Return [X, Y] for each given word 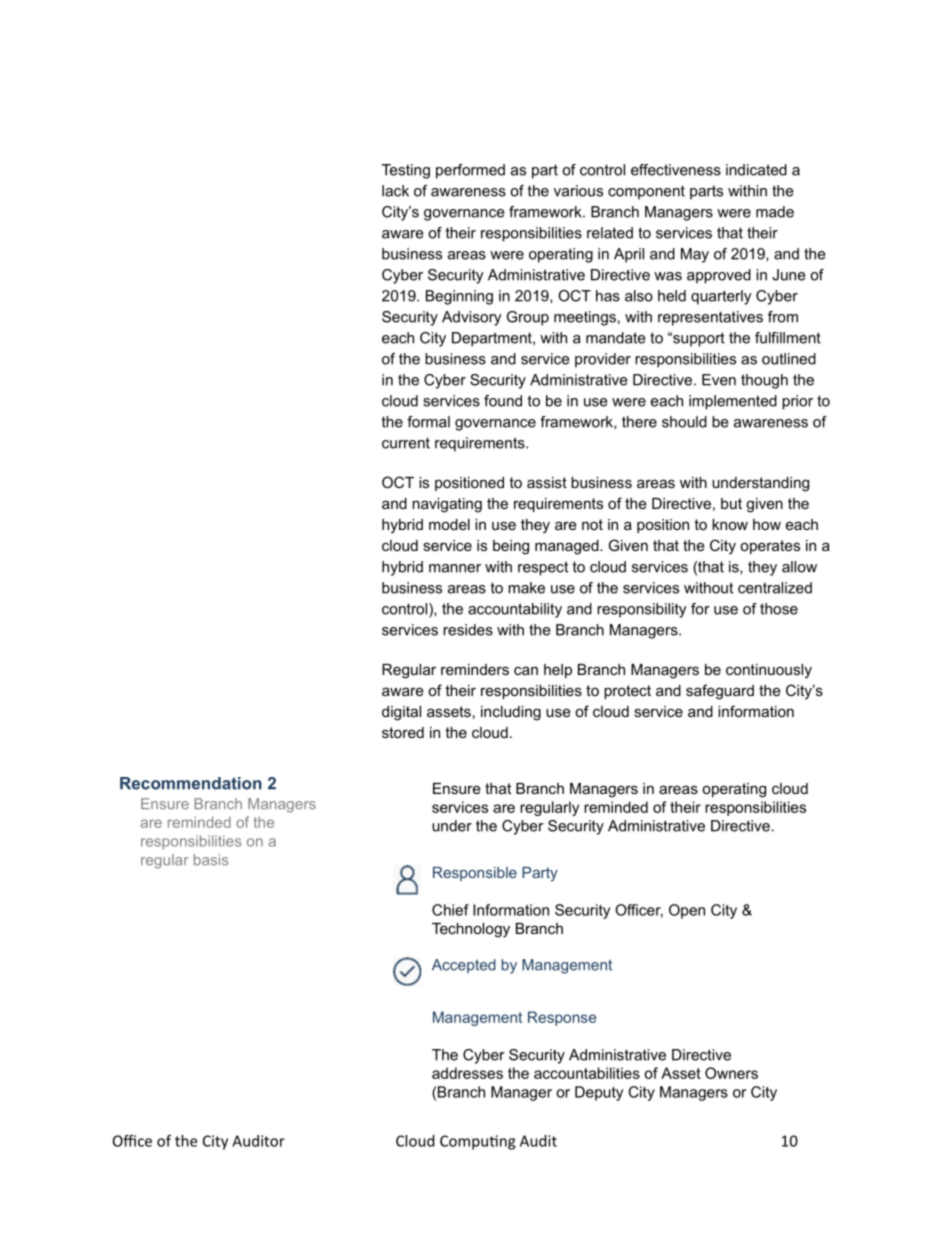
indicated [756, 170]
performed [470, 171]
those [779, 609]
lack [395, 191]
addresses [467, 1073]
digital [401, 713]
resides [468, 630]
